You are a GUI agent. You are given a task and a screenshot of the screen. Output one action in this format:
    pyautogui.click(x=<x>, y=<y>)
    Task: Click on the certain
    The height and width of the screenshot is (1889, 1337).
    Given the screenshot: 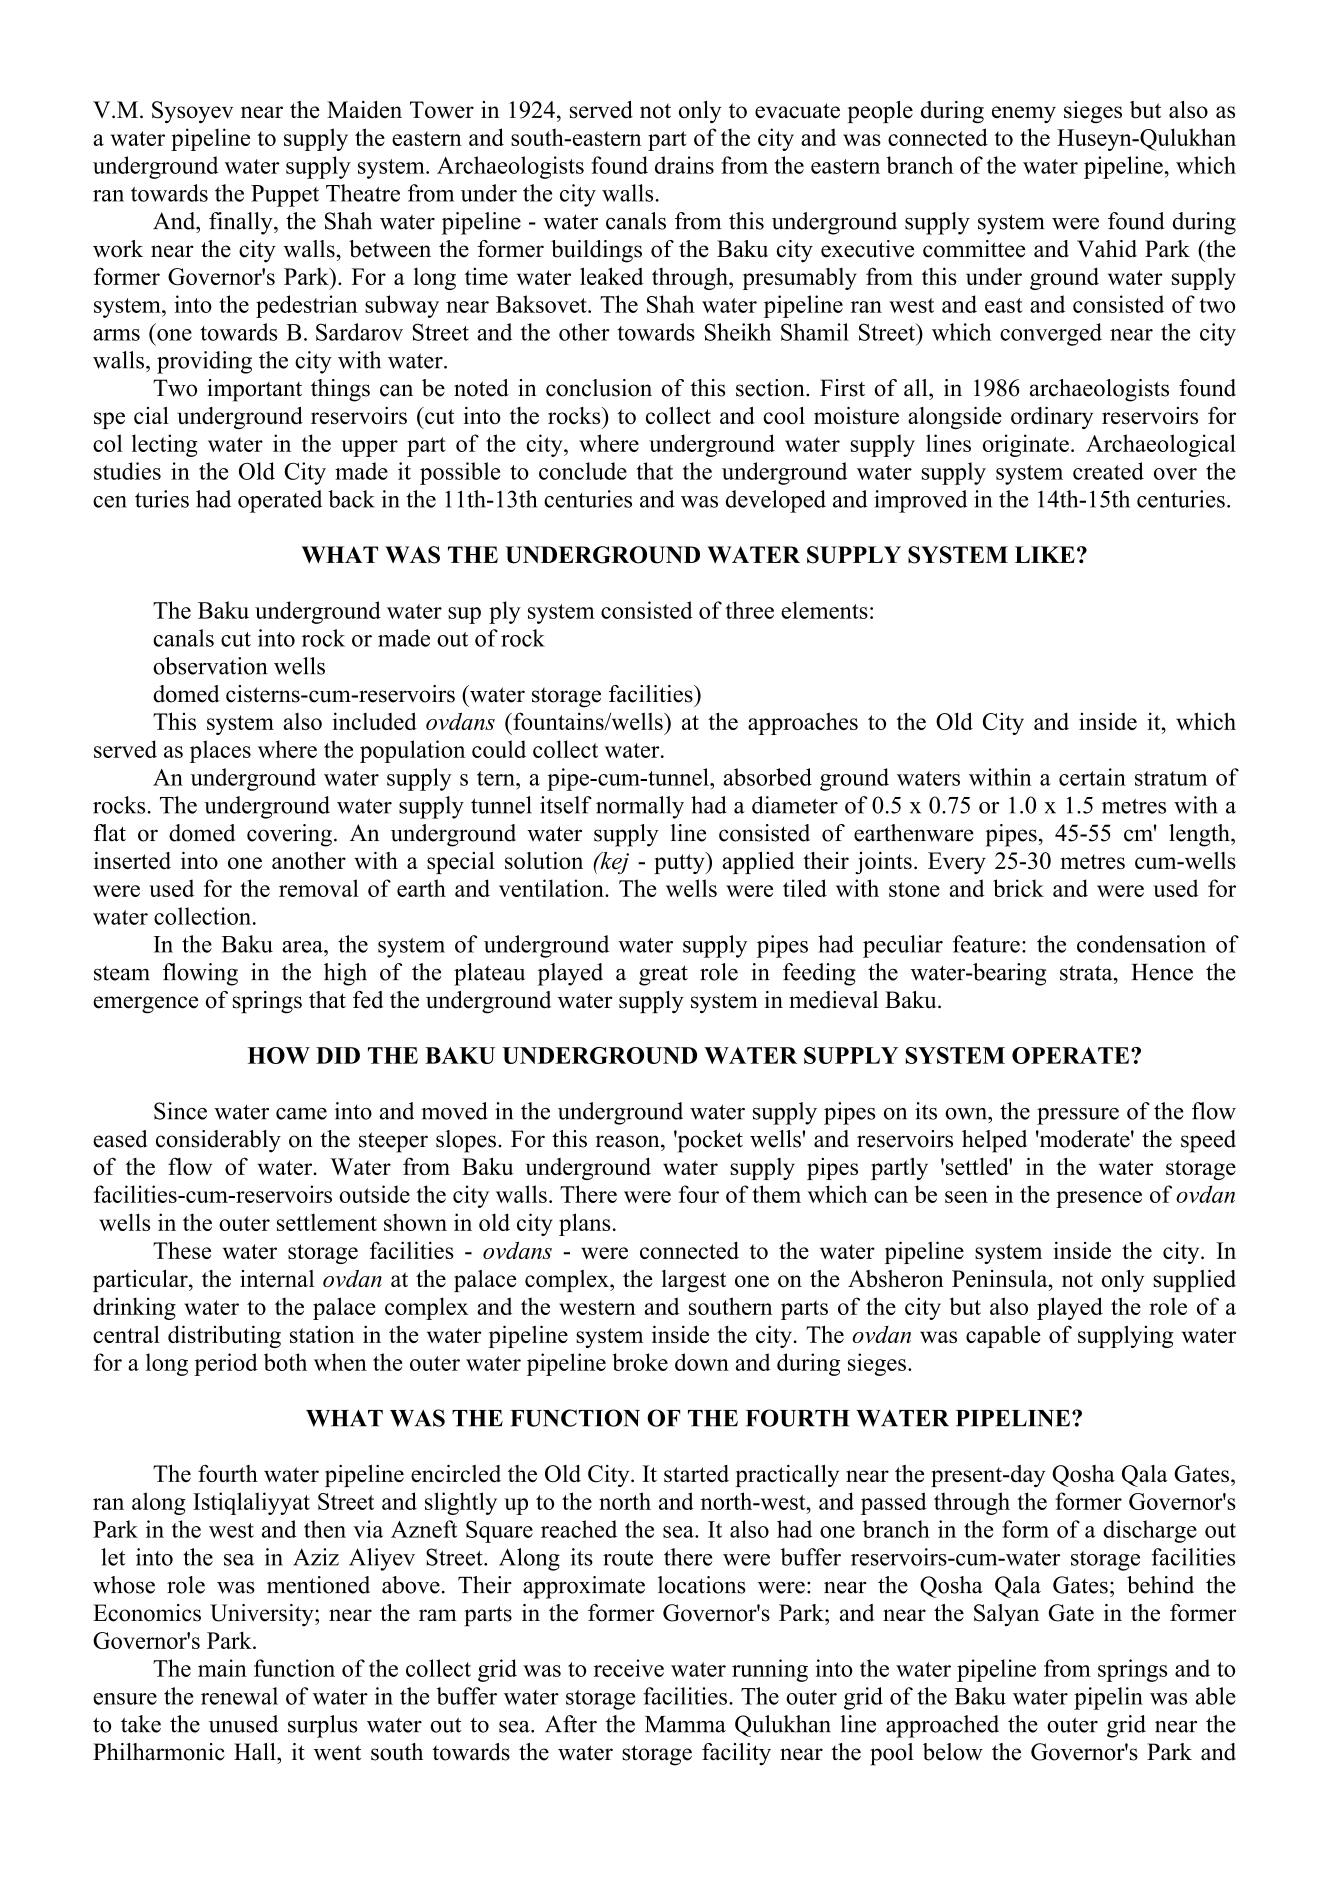 What is the action you would take?
    pyautogui.click(x=1092, y=777)
